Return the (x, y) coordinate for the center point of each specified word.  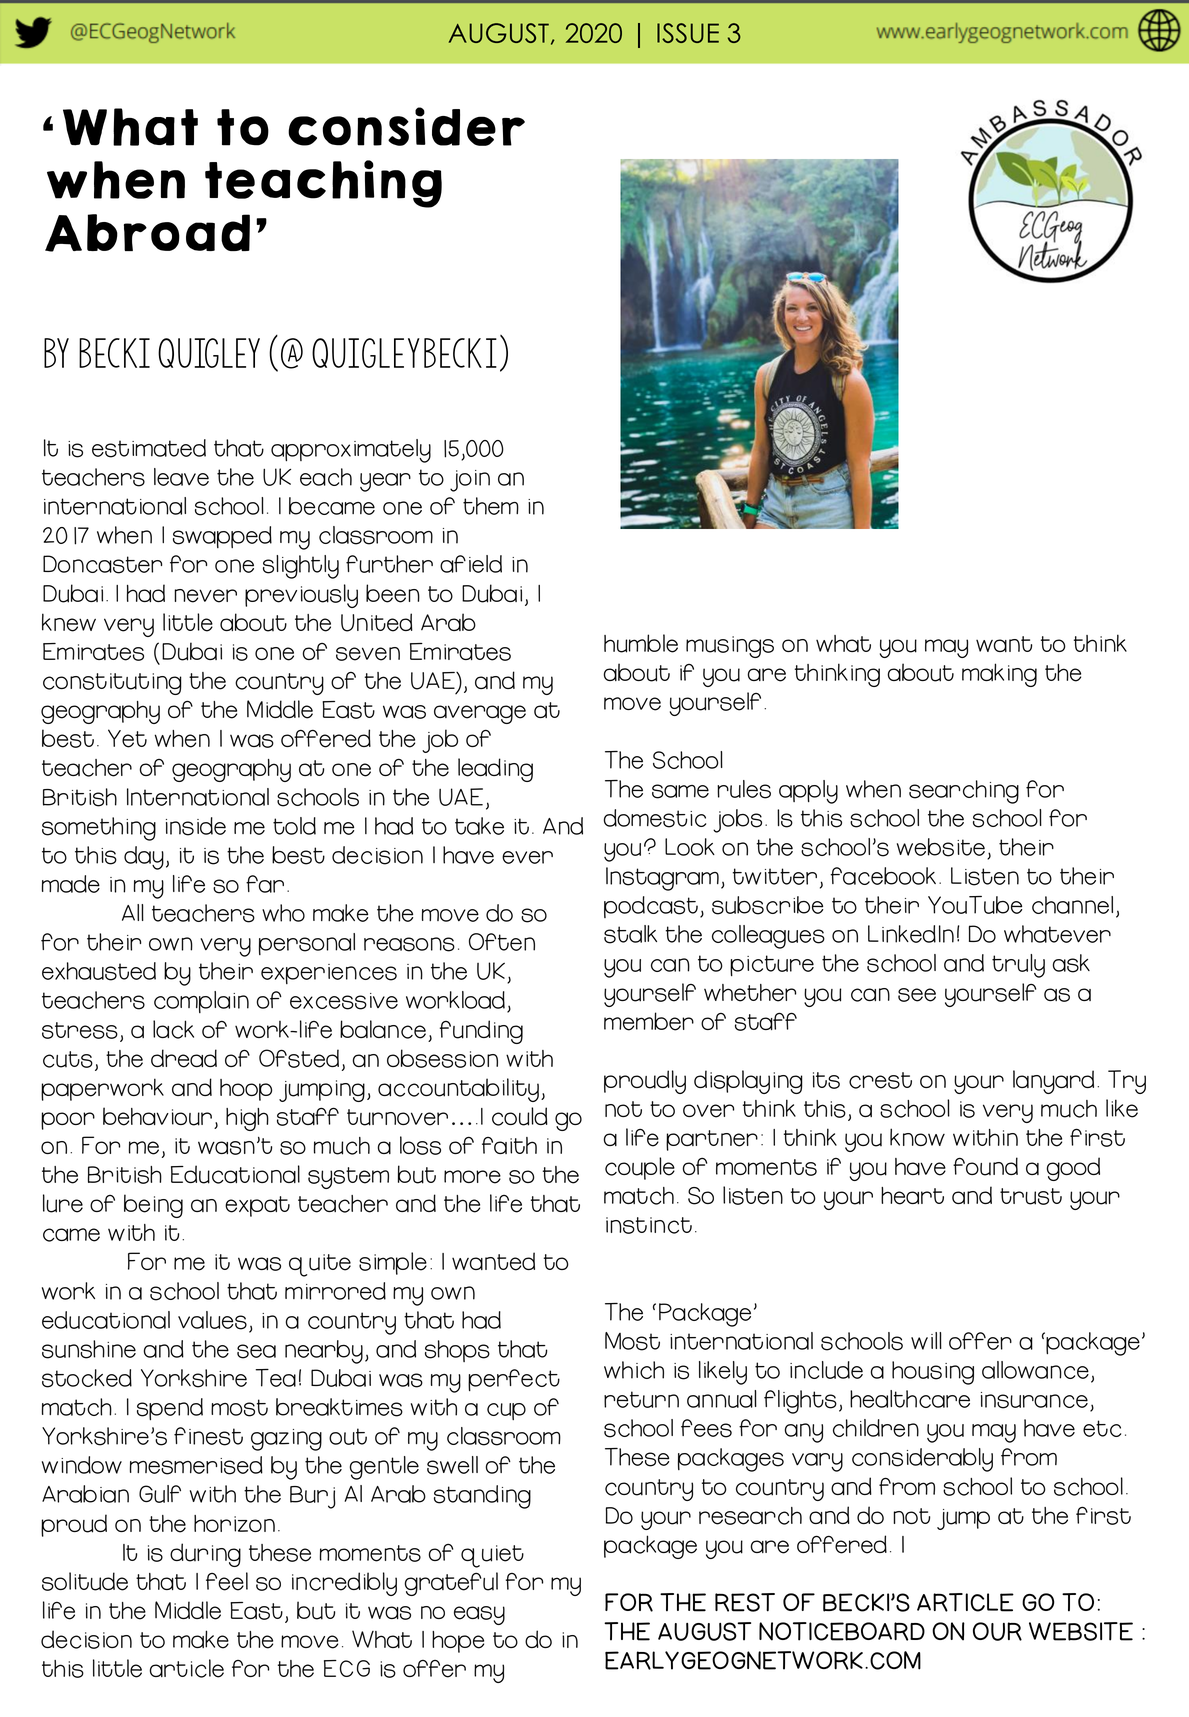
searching (964, 792)
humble (641, 643)
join (470, 481)
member (649, 1021)
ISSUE (688, 33)
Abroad (147, 233)
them (491, 506)
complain (201, 1002)
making (999, 675)
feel (227, 1581)
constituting (112, 684)
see (917, 995)
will (926, 1341)
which (634, 1370)
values (212, 1320)
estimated (149, 448)
